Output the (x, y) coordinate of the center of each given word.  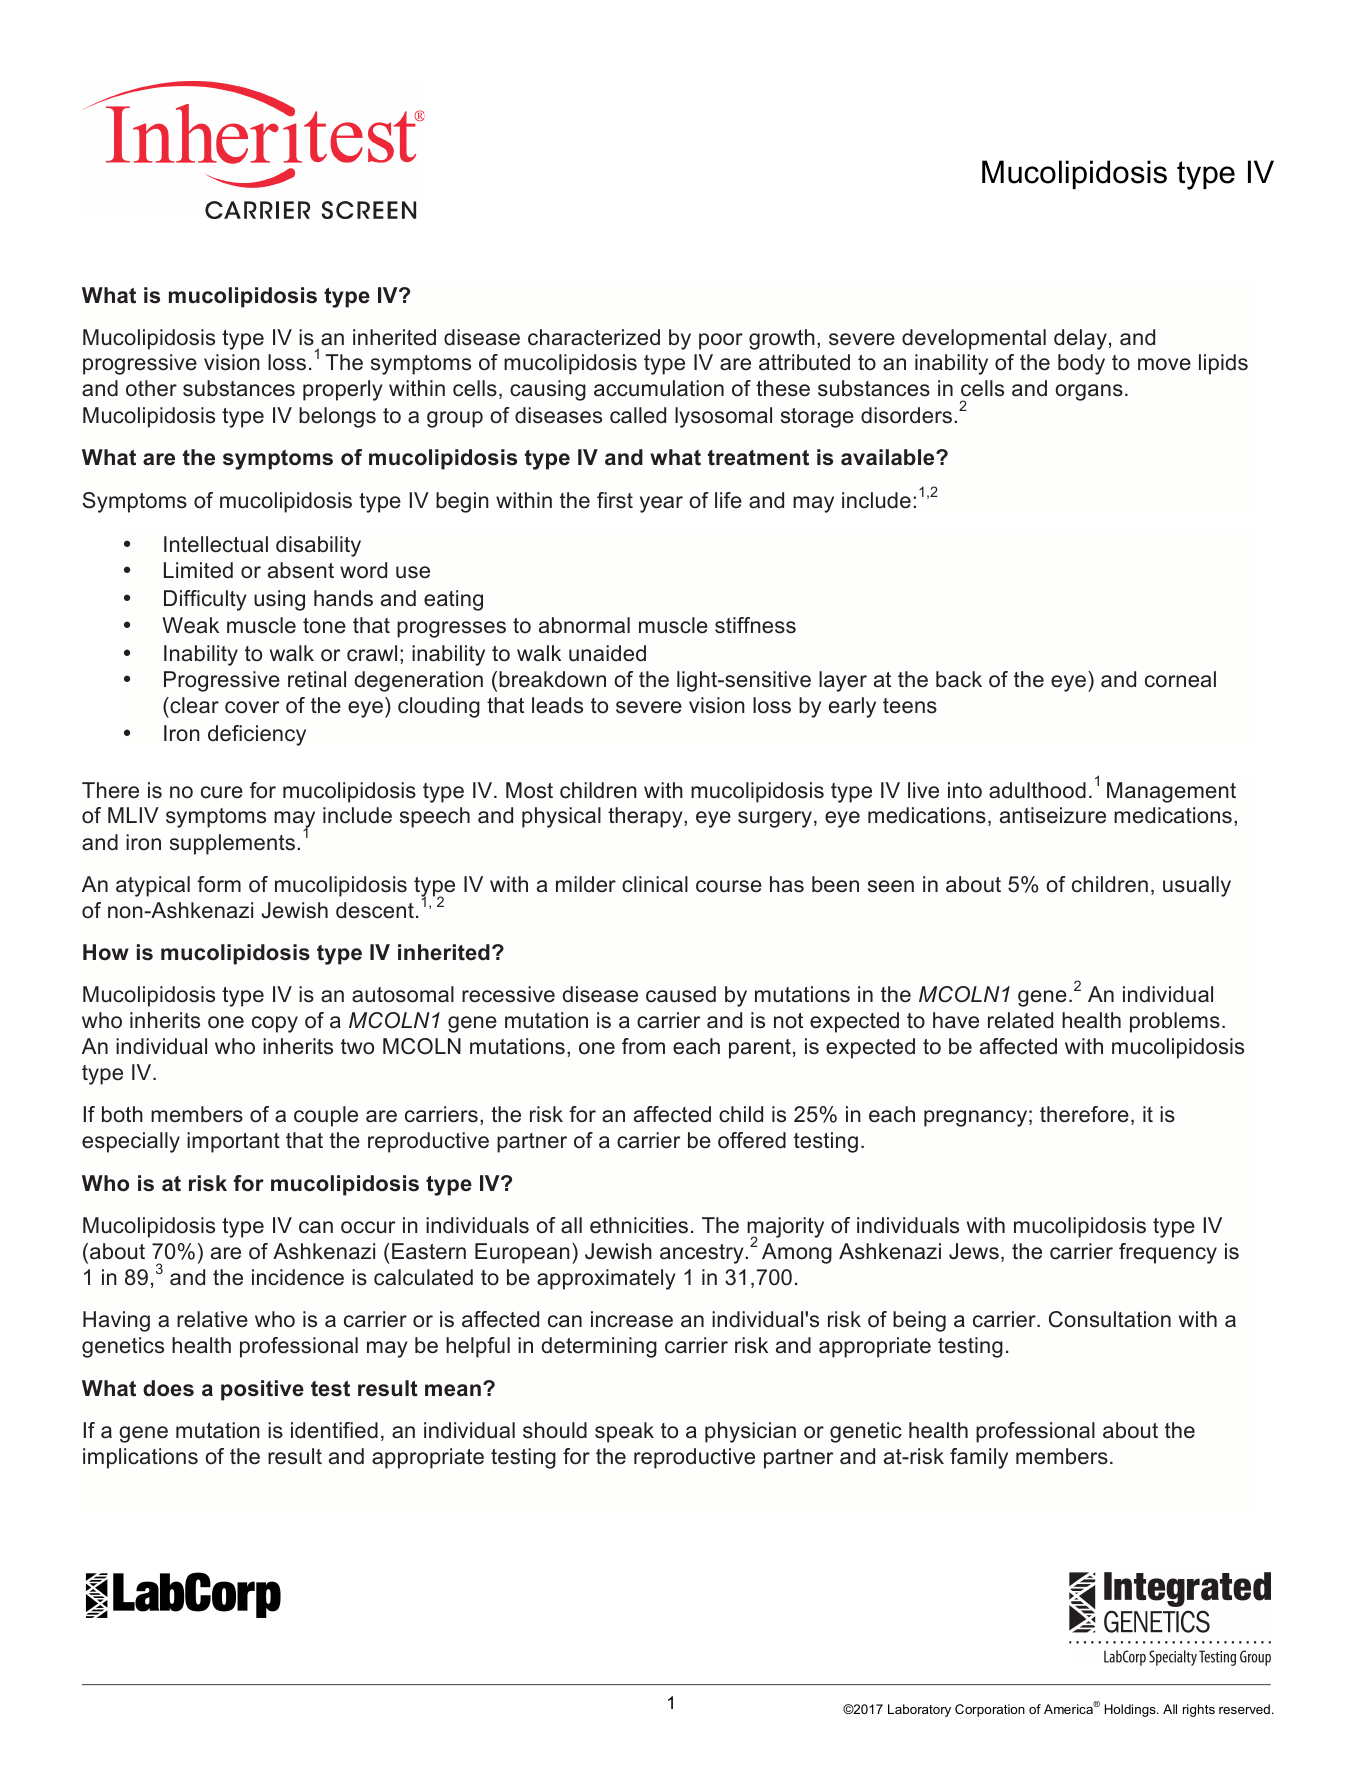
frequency (1168, 1253)
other (151, 388)
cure (222, 792)
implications (140, 1458)
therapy (646, 817)
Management (1171, 792)
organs (1089, 392)
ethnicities (639, 1225)
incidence (298, 1277)
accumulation (659, 388)
